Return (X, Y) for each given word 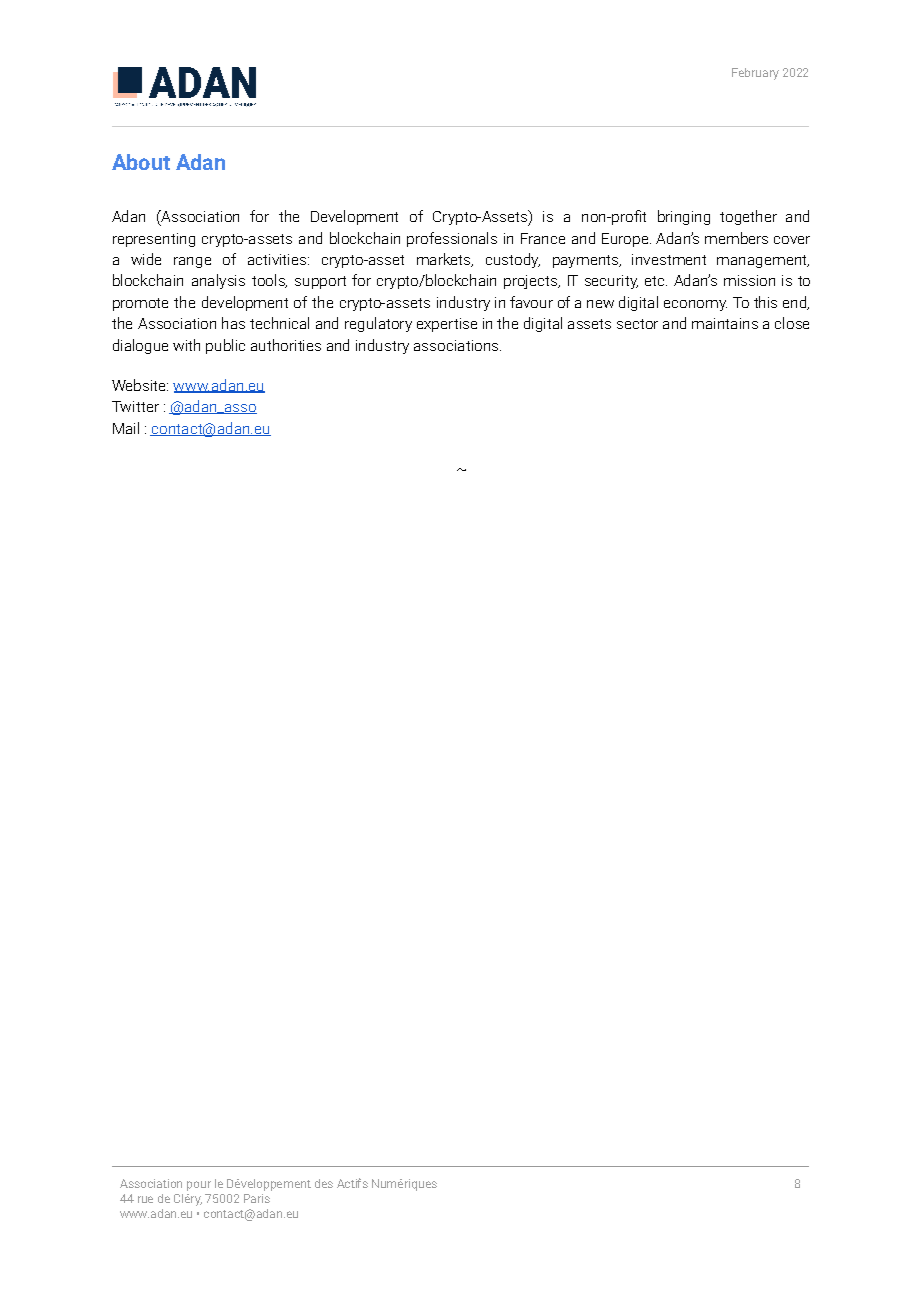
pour (199, 1186)
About (141, 162)
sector (637, 324)
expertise (447, 325)
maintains (725, 323)
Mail (126, 428)
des (324, 1183)
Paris (257, 1198)
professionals (452, 239)
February (755, 74)
